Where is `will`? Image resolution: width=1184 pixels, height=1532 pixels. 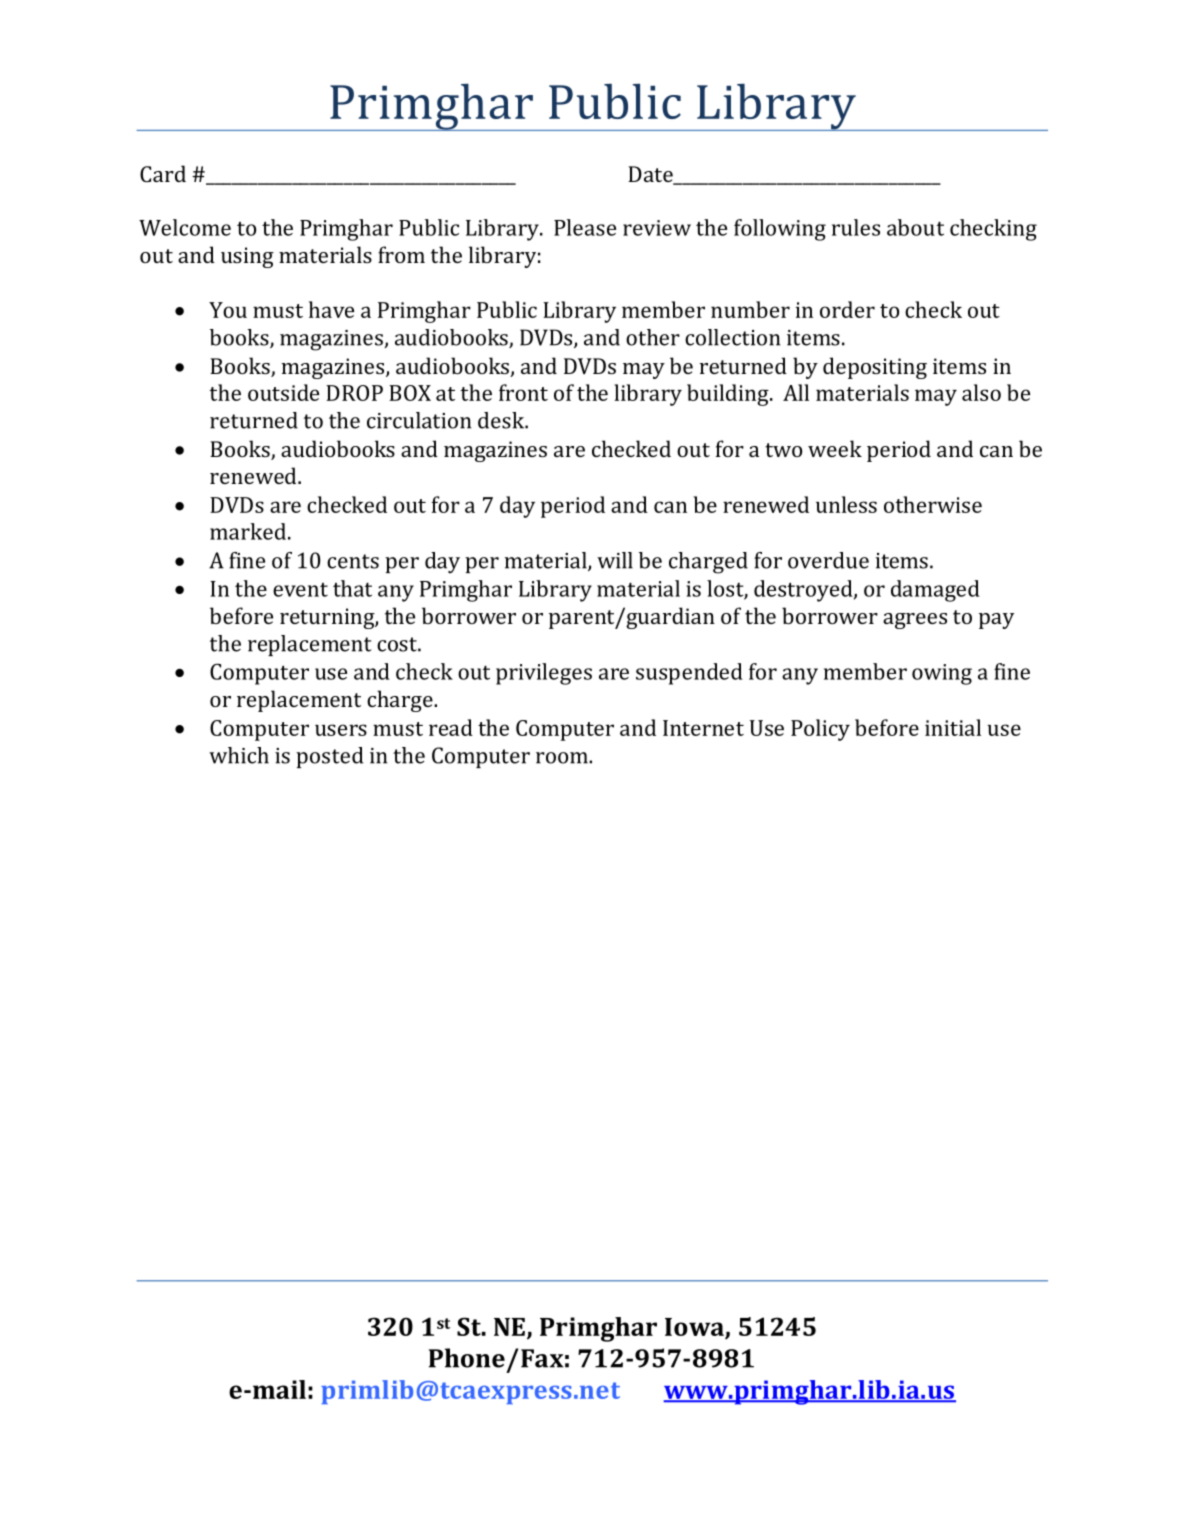 will is located at coordinates (615, 560).
